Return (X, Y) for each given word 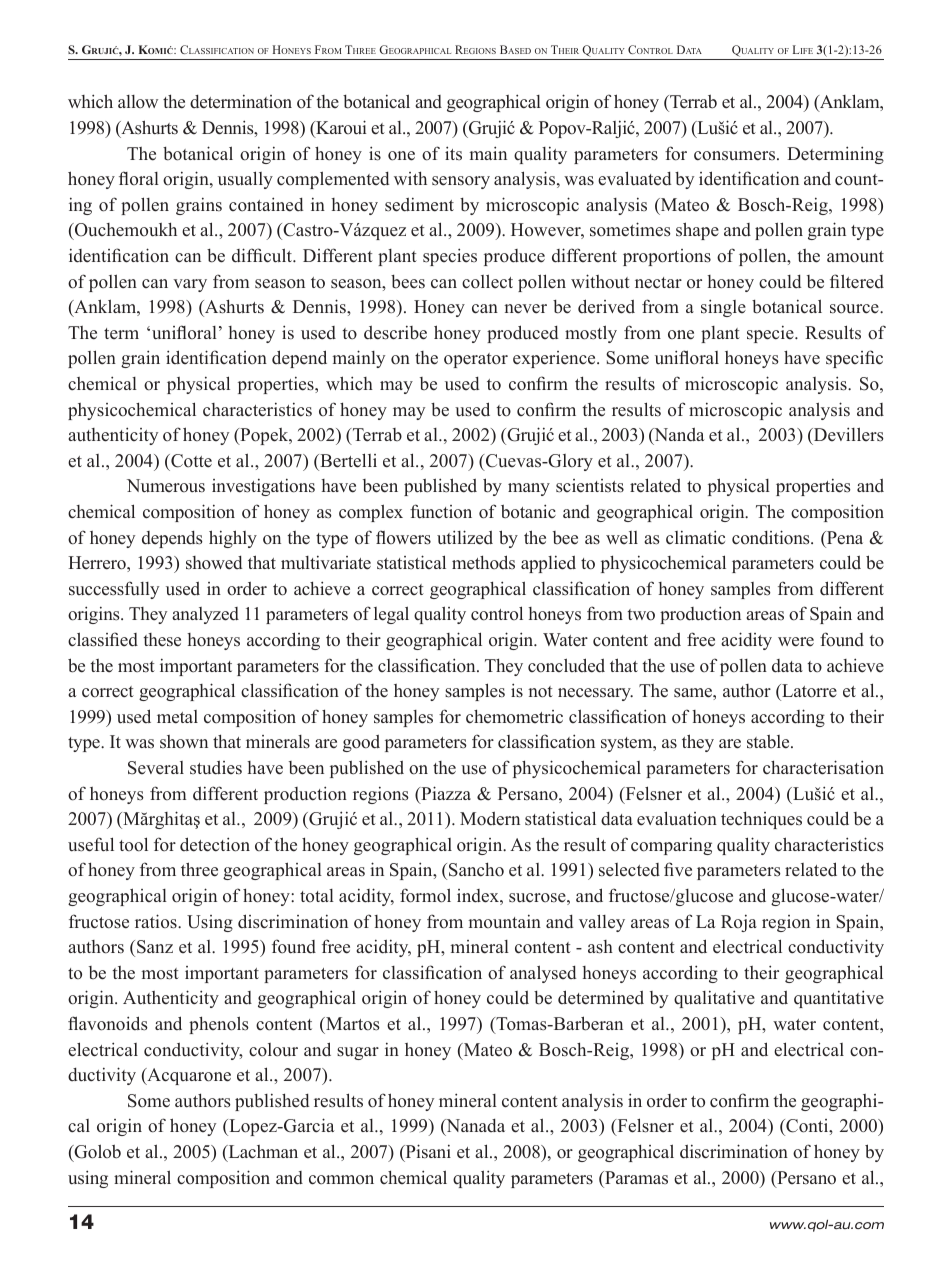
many (529, 489)
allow (138, 102)
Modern (490, 819)
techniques (761, 820)
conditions (772, 537)
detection (215, 844)
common (341, 1180)
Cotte (190, 461)
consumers (736, 156)
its (453, 153)
